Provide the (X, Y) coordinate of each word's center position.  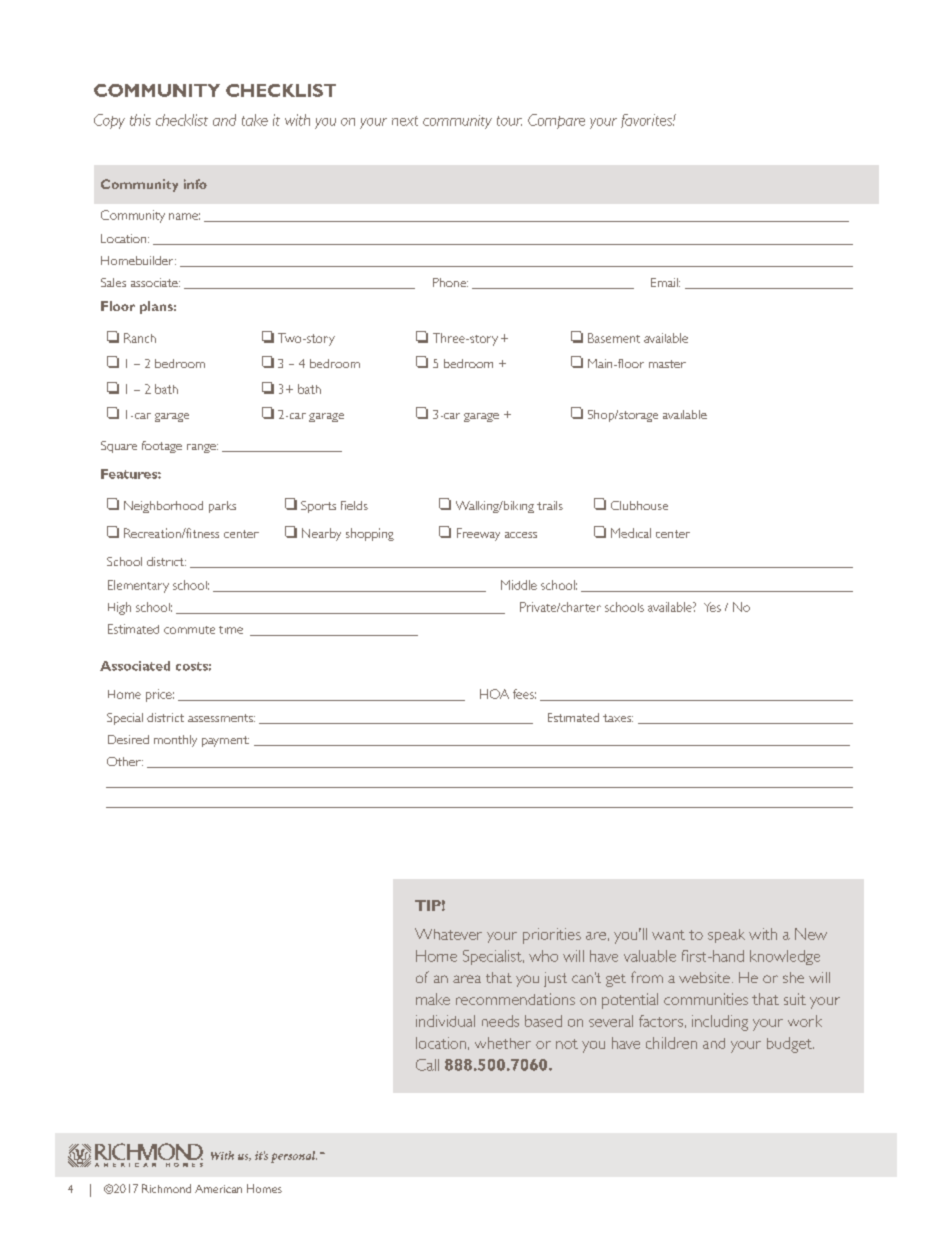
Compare (556, 121)
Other (125, 761)
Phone (450, 282)
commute (189, 630)
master (667, 364)
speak (726, 936)
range (202, 448)
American (218, 1189)
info (195, 184)
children (671, 1043)
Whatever (448, 934)
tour (509, 121)
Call (427, 1065)
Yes (712, 607)
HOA (494, 694)
